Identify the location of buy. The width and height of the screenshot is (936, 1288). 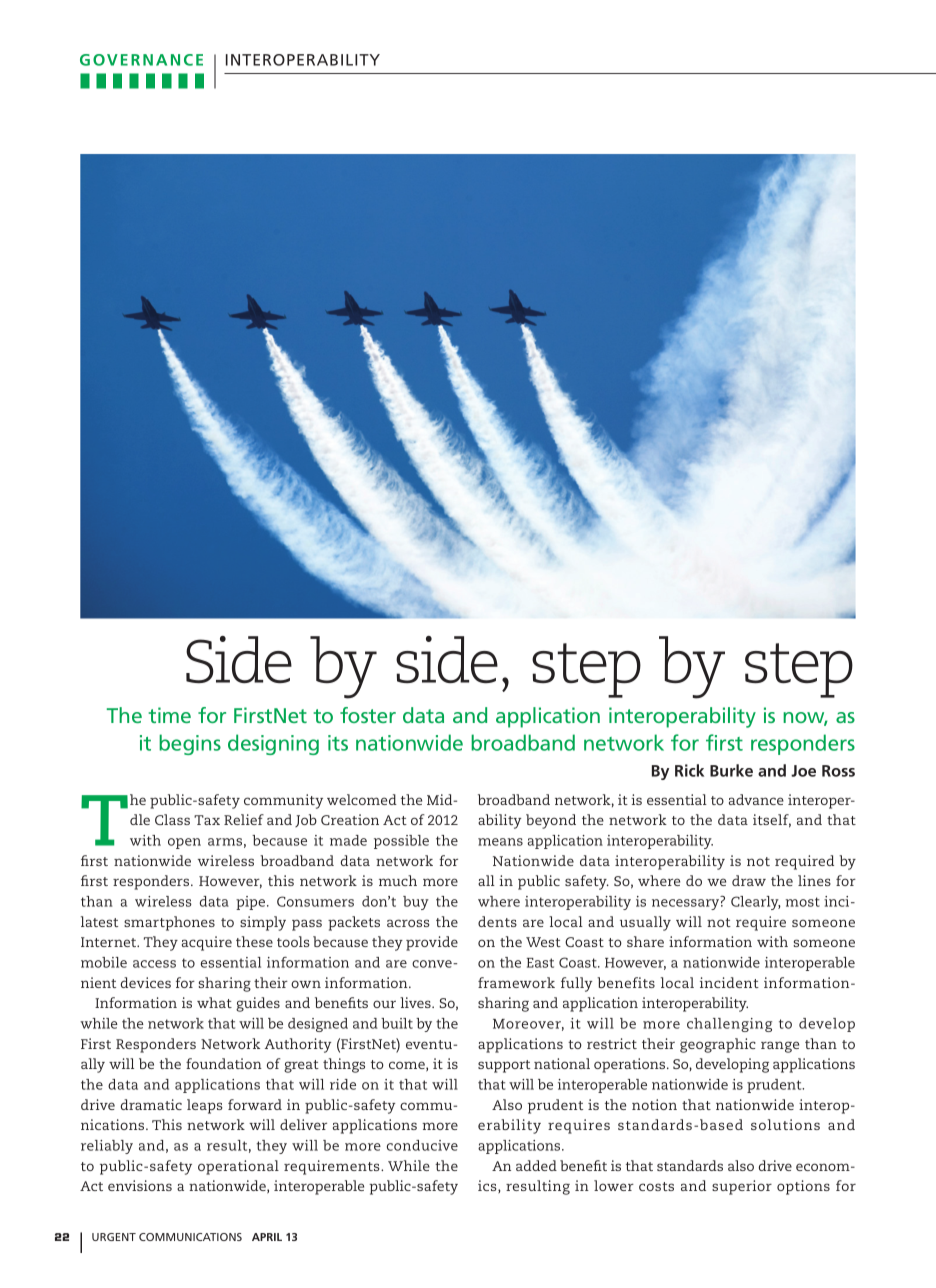
(416, 903).
